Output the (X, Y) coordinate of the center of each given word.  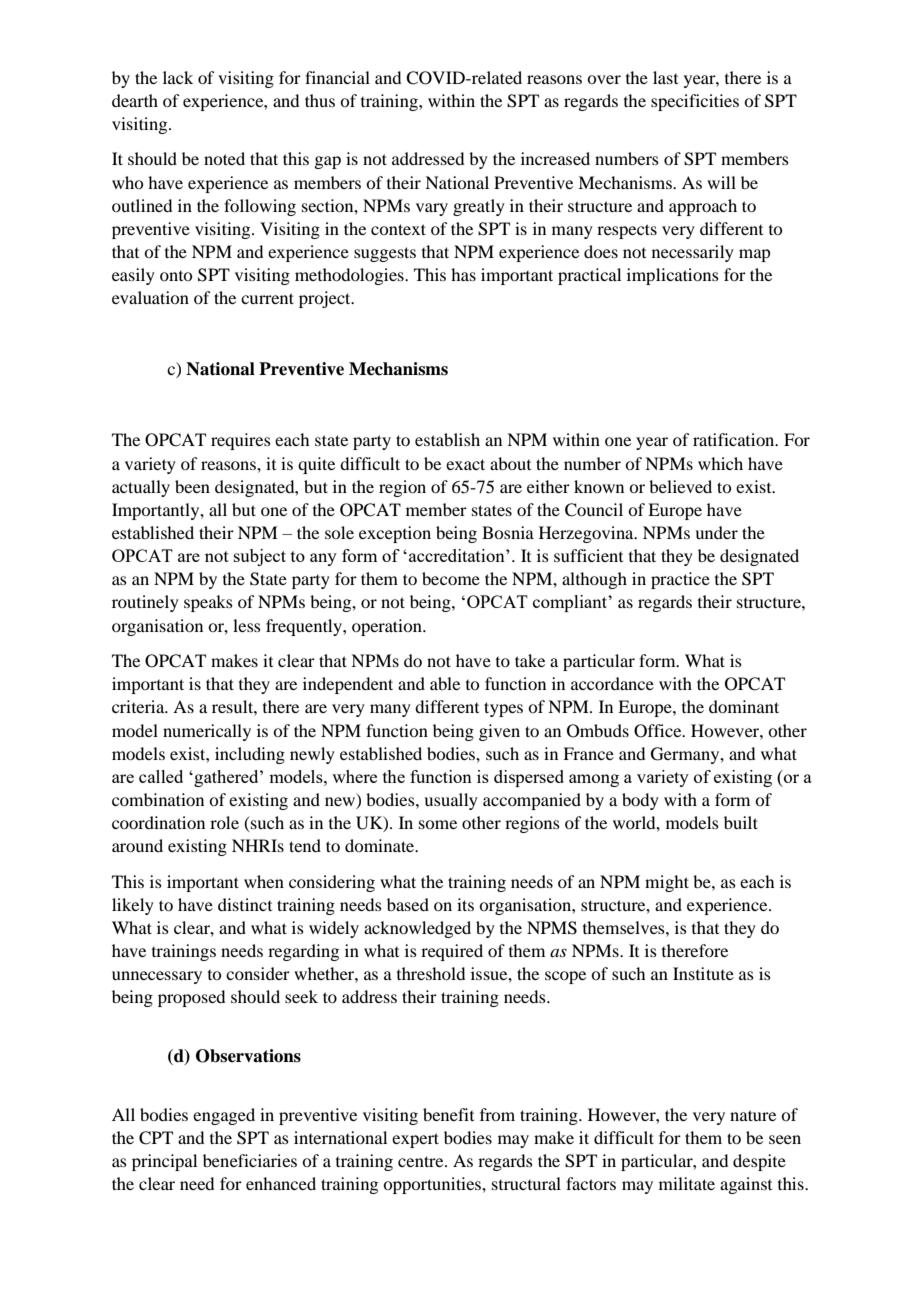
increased (555, 158)
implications (673, 276)
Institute (703, 973)
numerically (207, 732)
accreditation (458, 555)
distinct (245, 904)
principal (164, 1162)
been (192, 486)
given (499, 732)
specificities (695, 102)
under (716, 532)
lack (178, 77)
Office (659, 731)
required (452, 952)
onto (176, 276)
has (463, 274)
